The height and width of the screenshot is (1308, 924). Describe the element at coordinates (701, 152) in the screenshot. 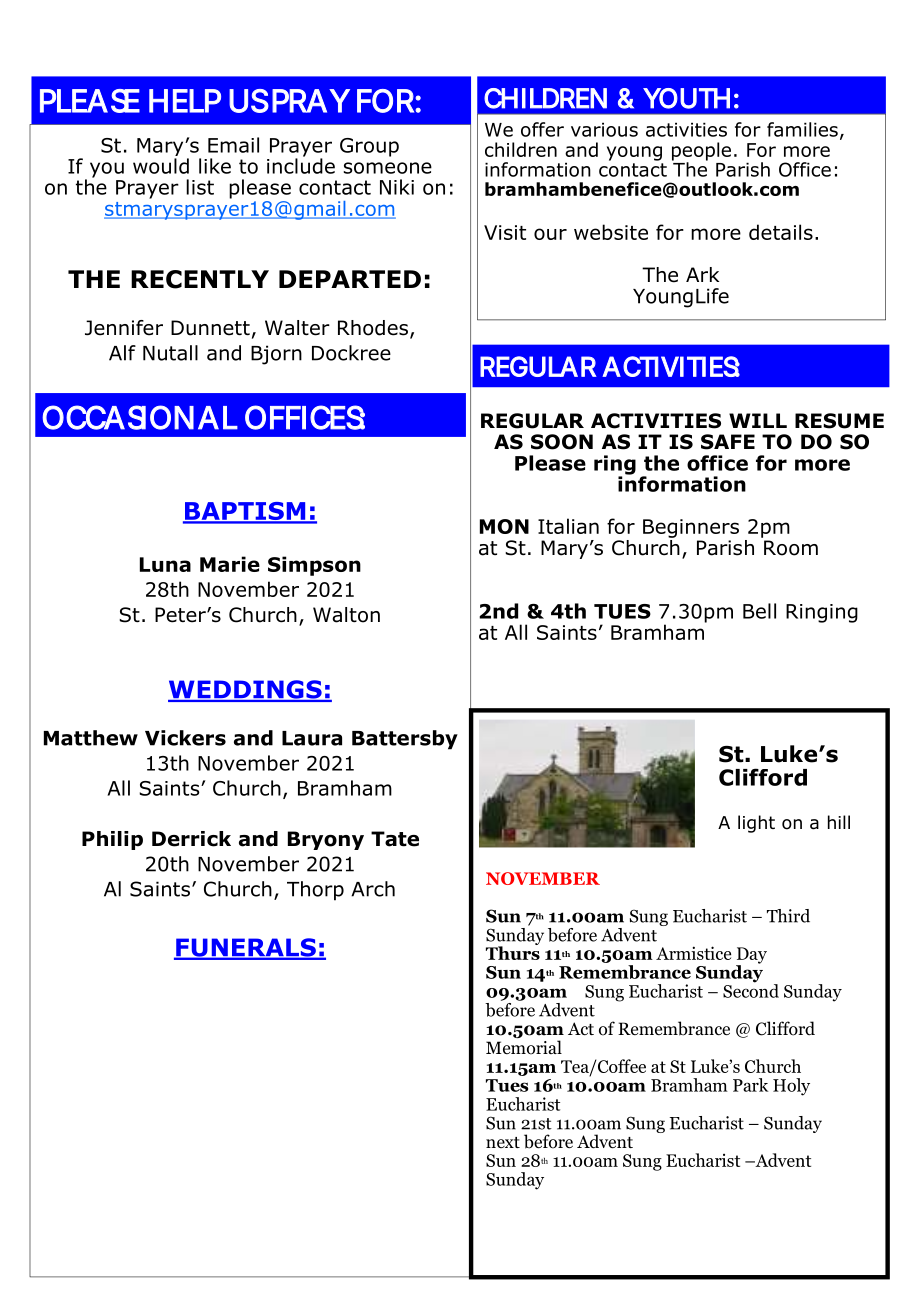

I see `people` at that location.
